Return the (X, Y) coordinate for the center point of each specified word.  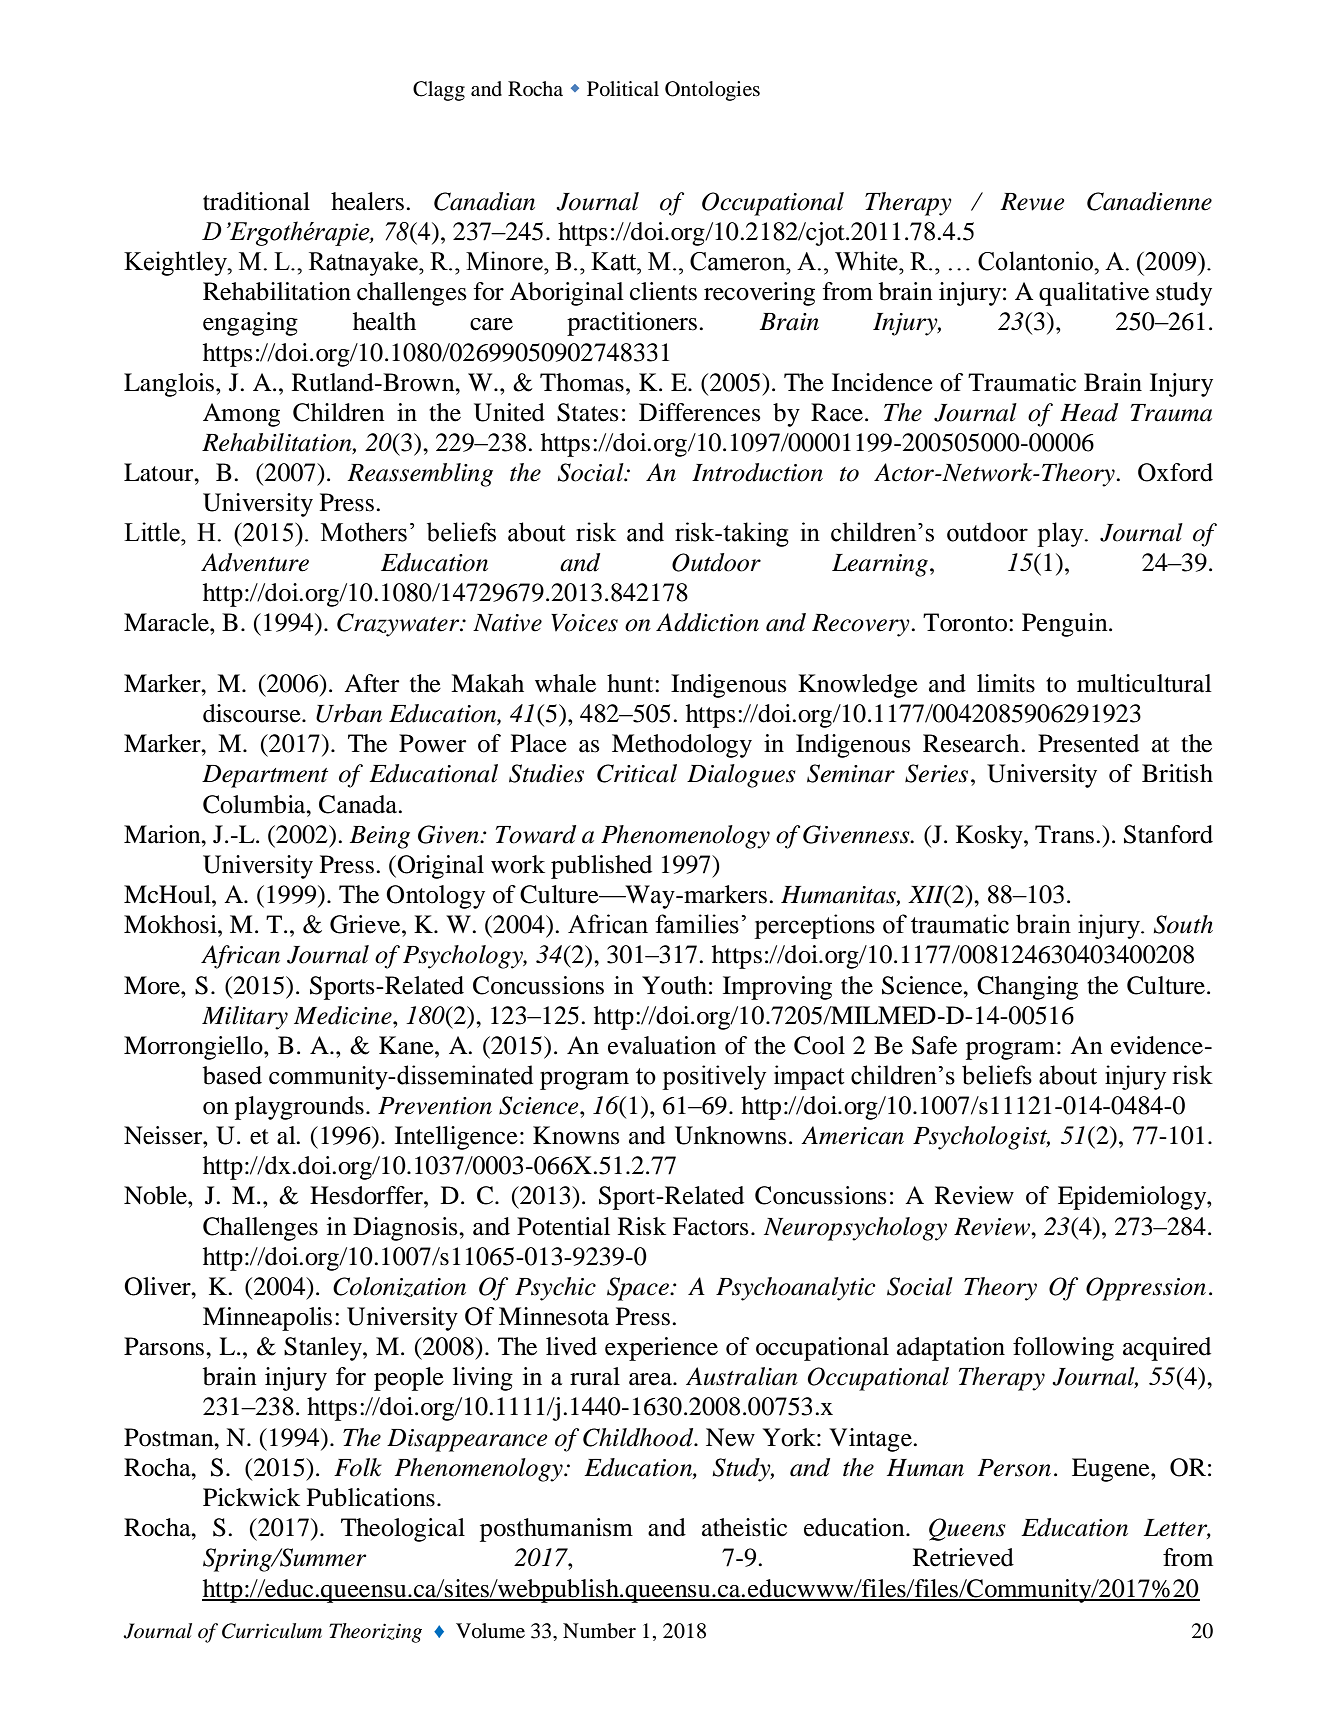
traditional (256, 201)
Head (1089, 412)
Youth (674, 985)
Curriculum (272, 1631)
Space (639, 1289)
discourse (253, 713)
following (1063, 1349)
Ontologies (712, 91)
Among (241, 415)
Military (245, 1018)
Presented (1088, 743)
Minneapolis (267, 1319)
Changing (1027, 988)
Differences (699, 412)
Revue (1033, 202)
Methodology (682, 746)
